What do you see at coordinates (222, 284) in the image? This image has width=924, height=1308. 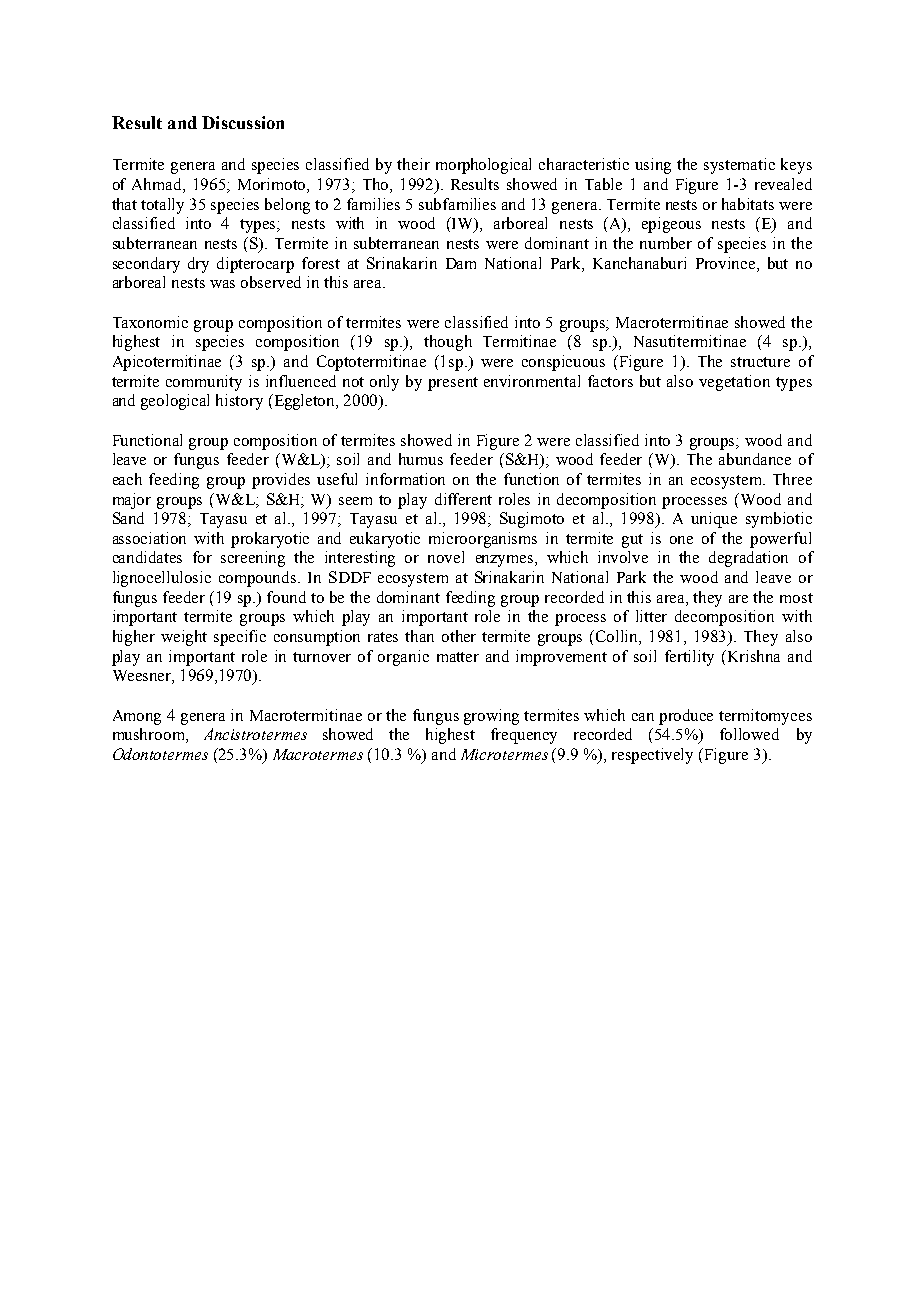 I see `was` at bounding box center [222, 284].
